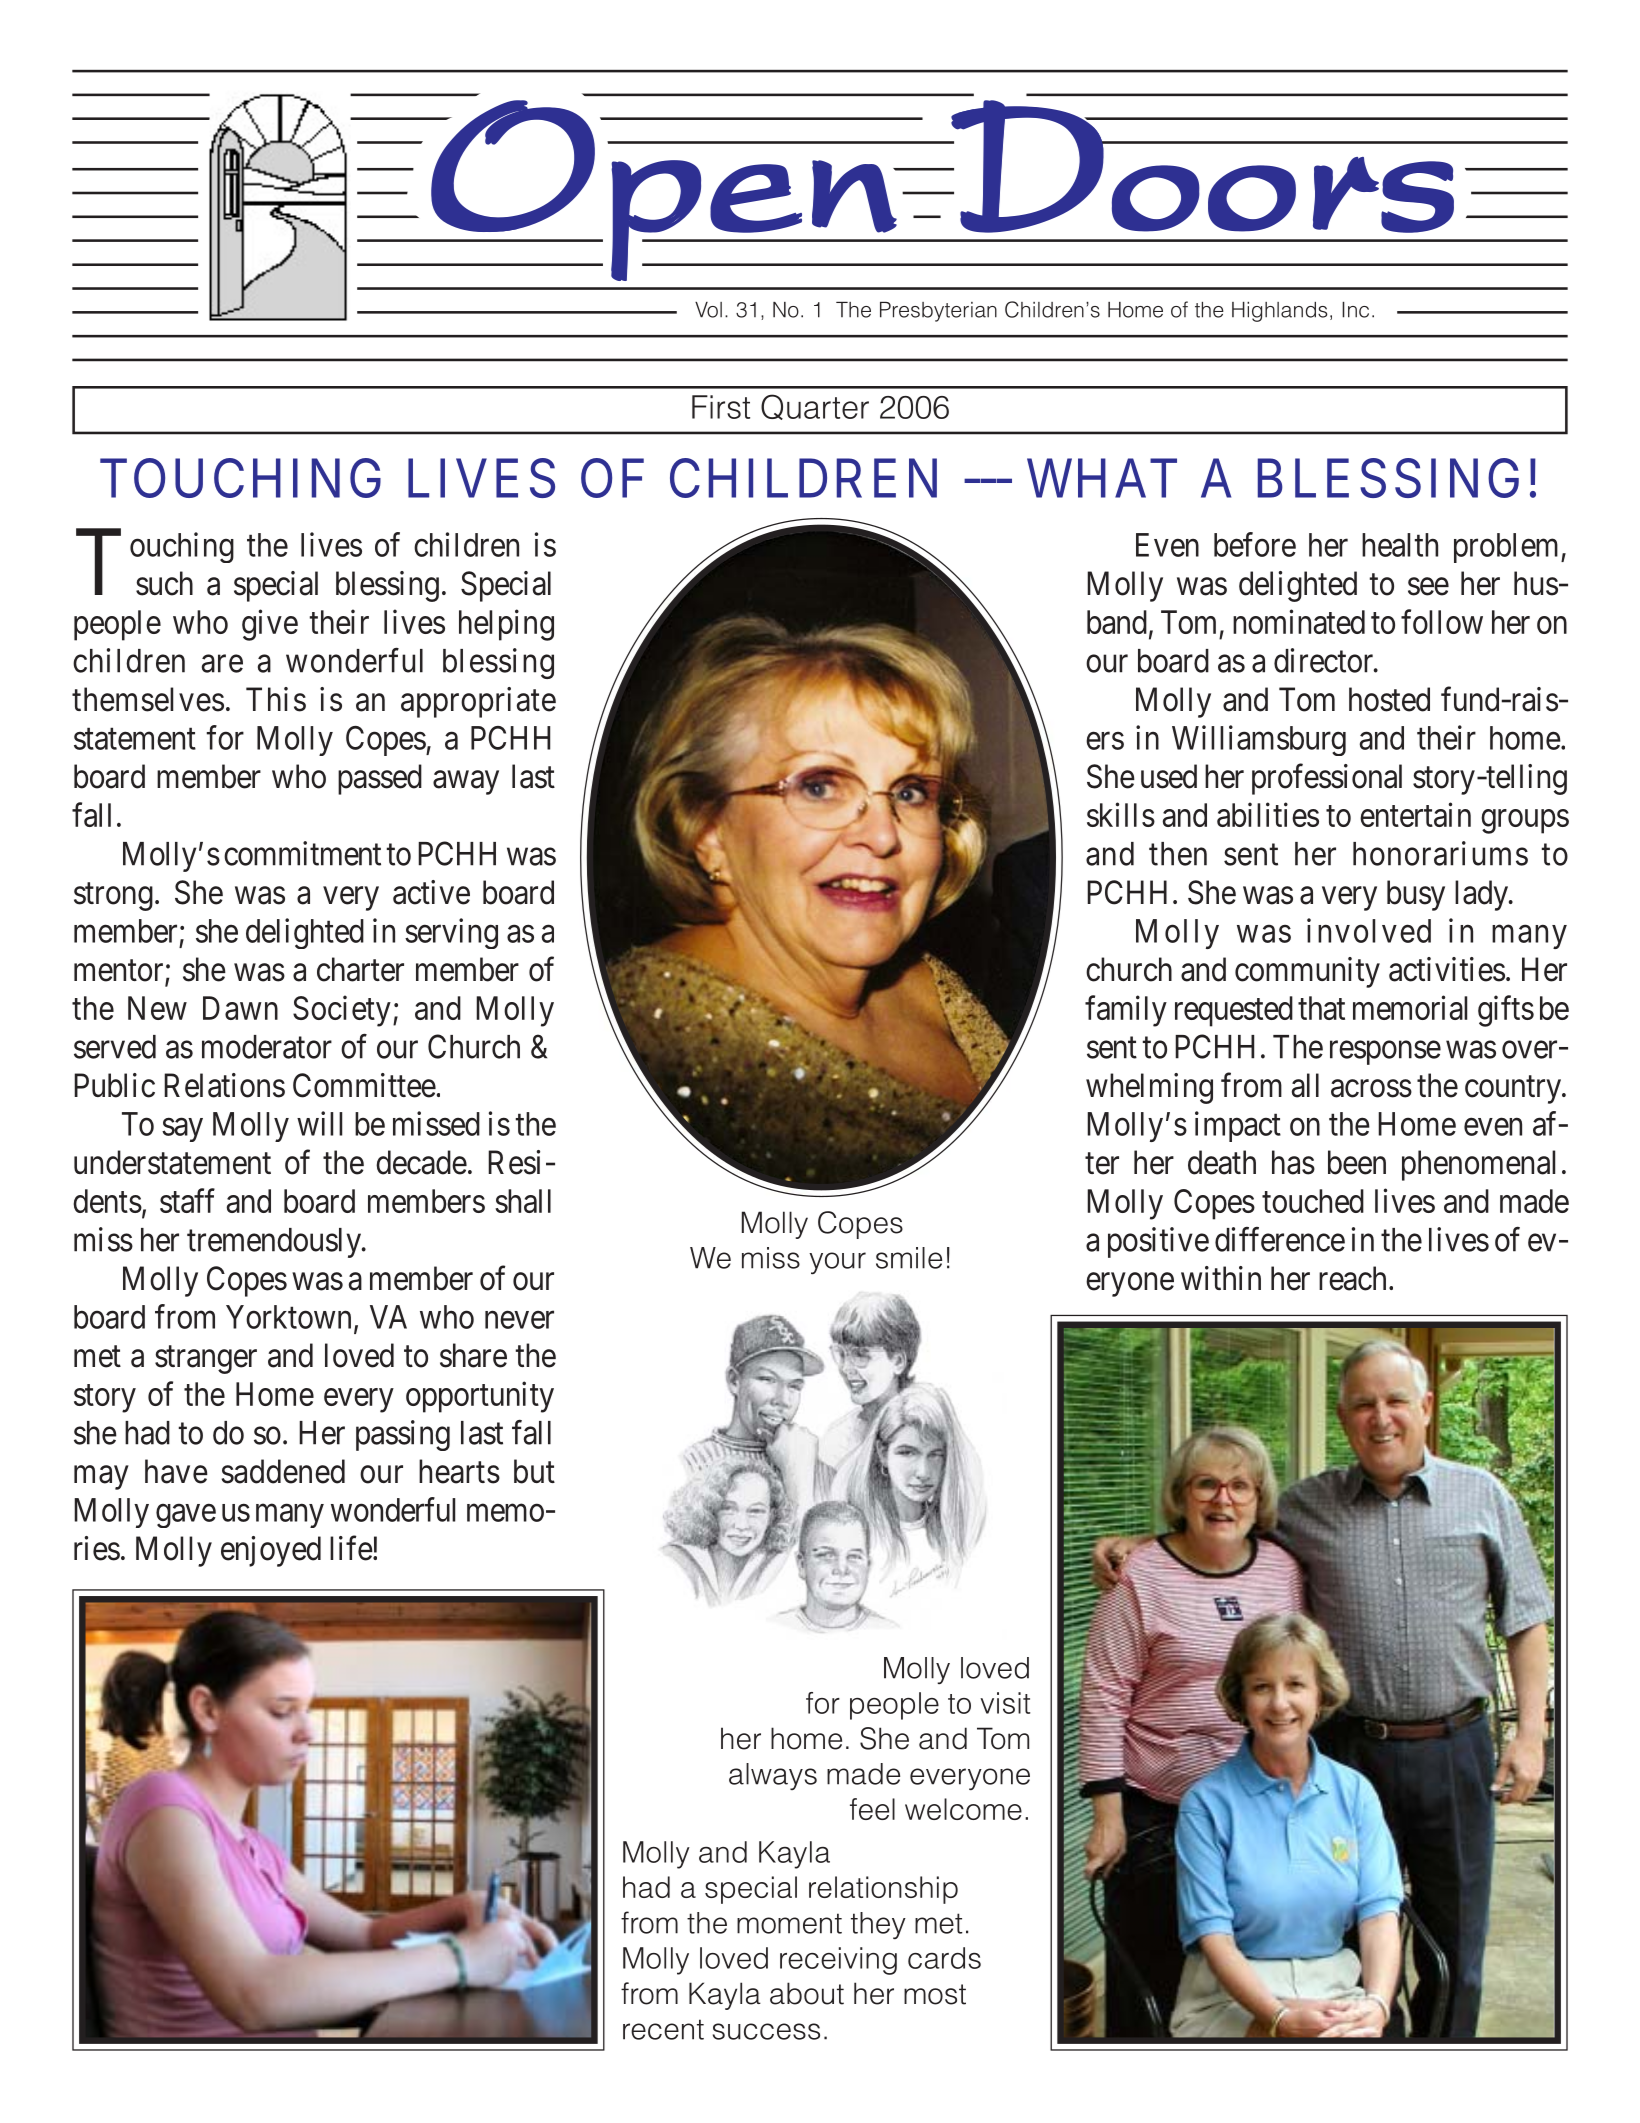 This page has height=2123, width=1640. Describe the element at coordinates (807, 1993) in the page. I see `about` at that location.
